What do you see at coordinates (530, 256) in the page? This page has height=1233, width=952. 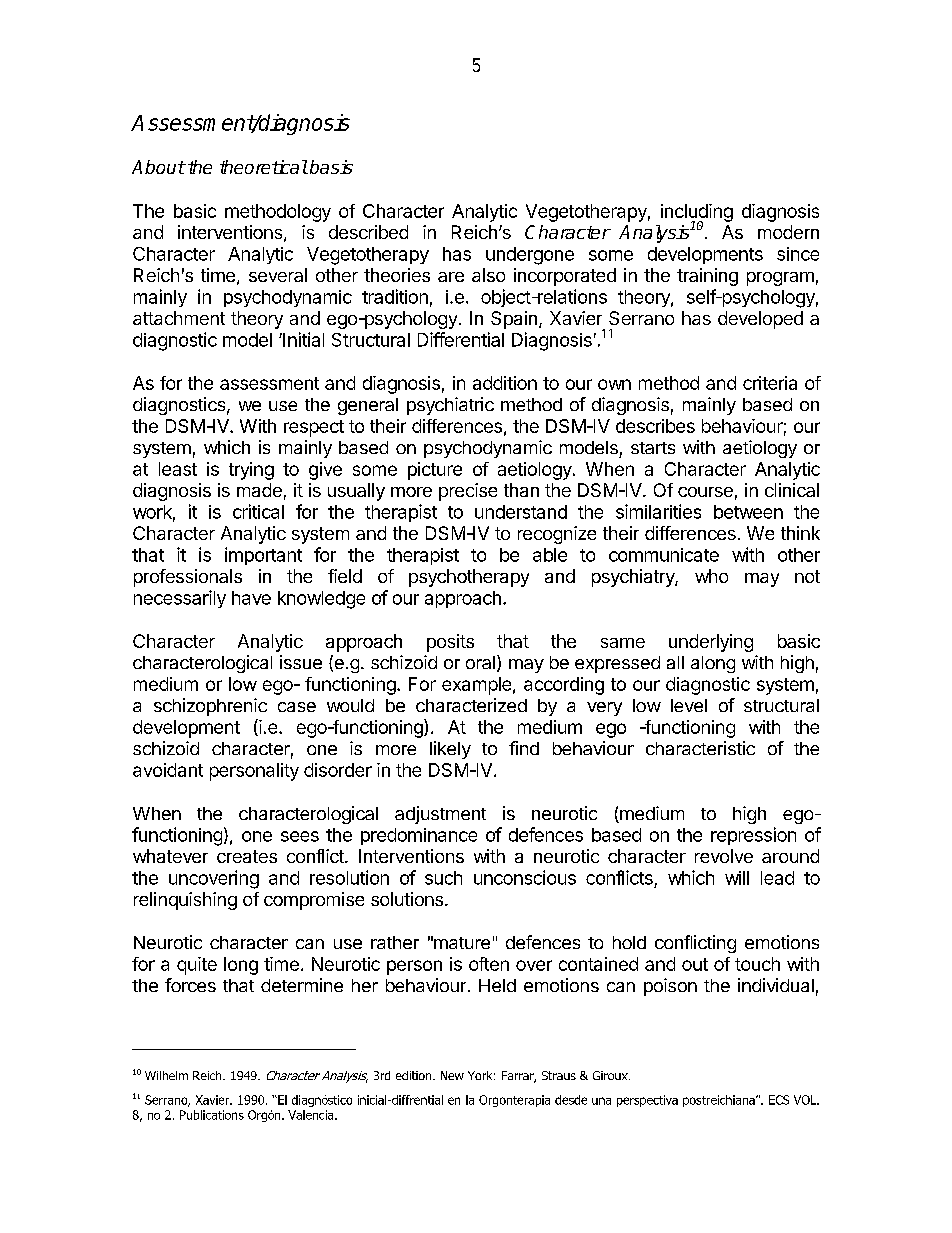 I see `undergone` at bounding box center [530, 256].
